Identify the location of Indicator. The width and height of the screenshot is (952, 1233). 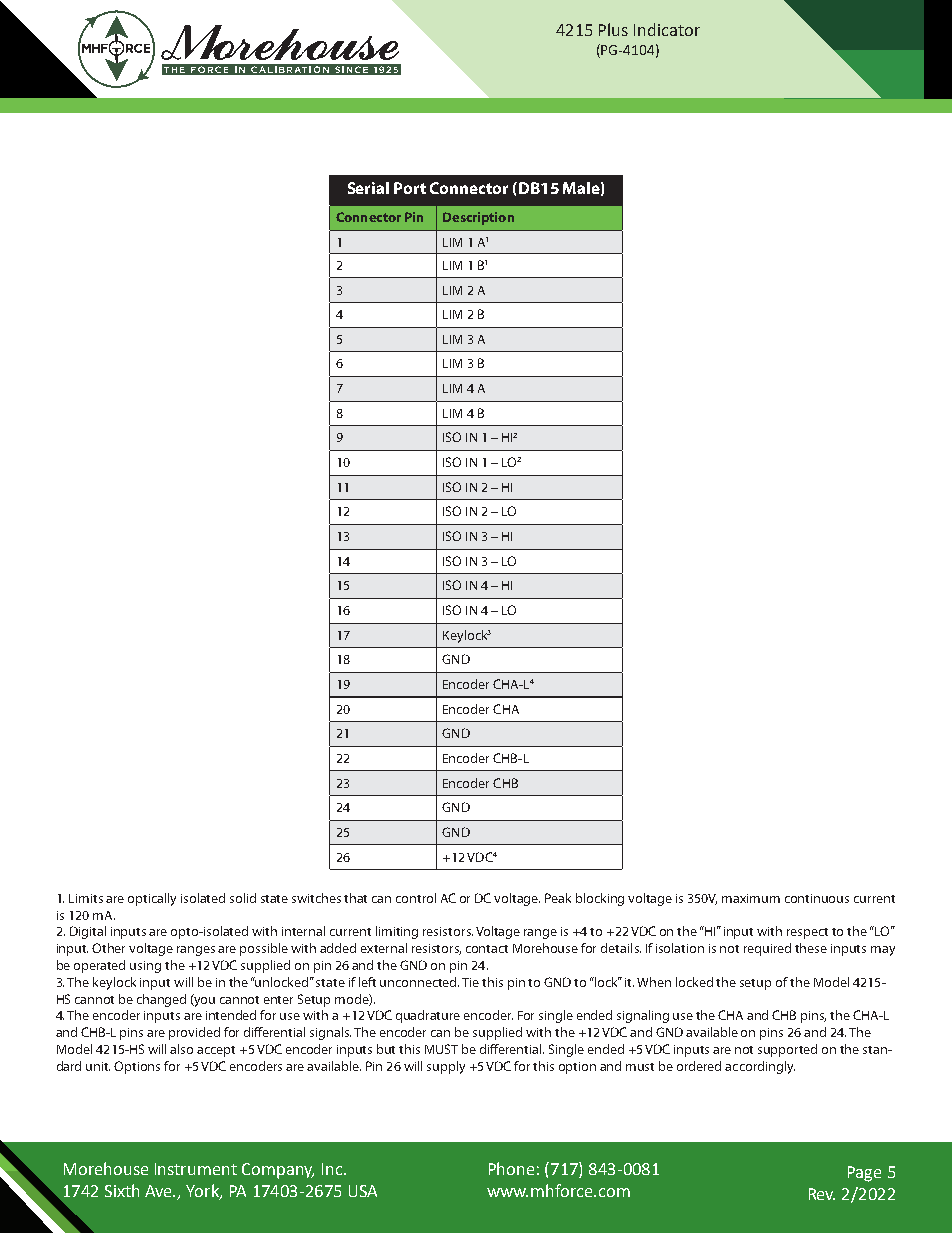
(667, 29).
